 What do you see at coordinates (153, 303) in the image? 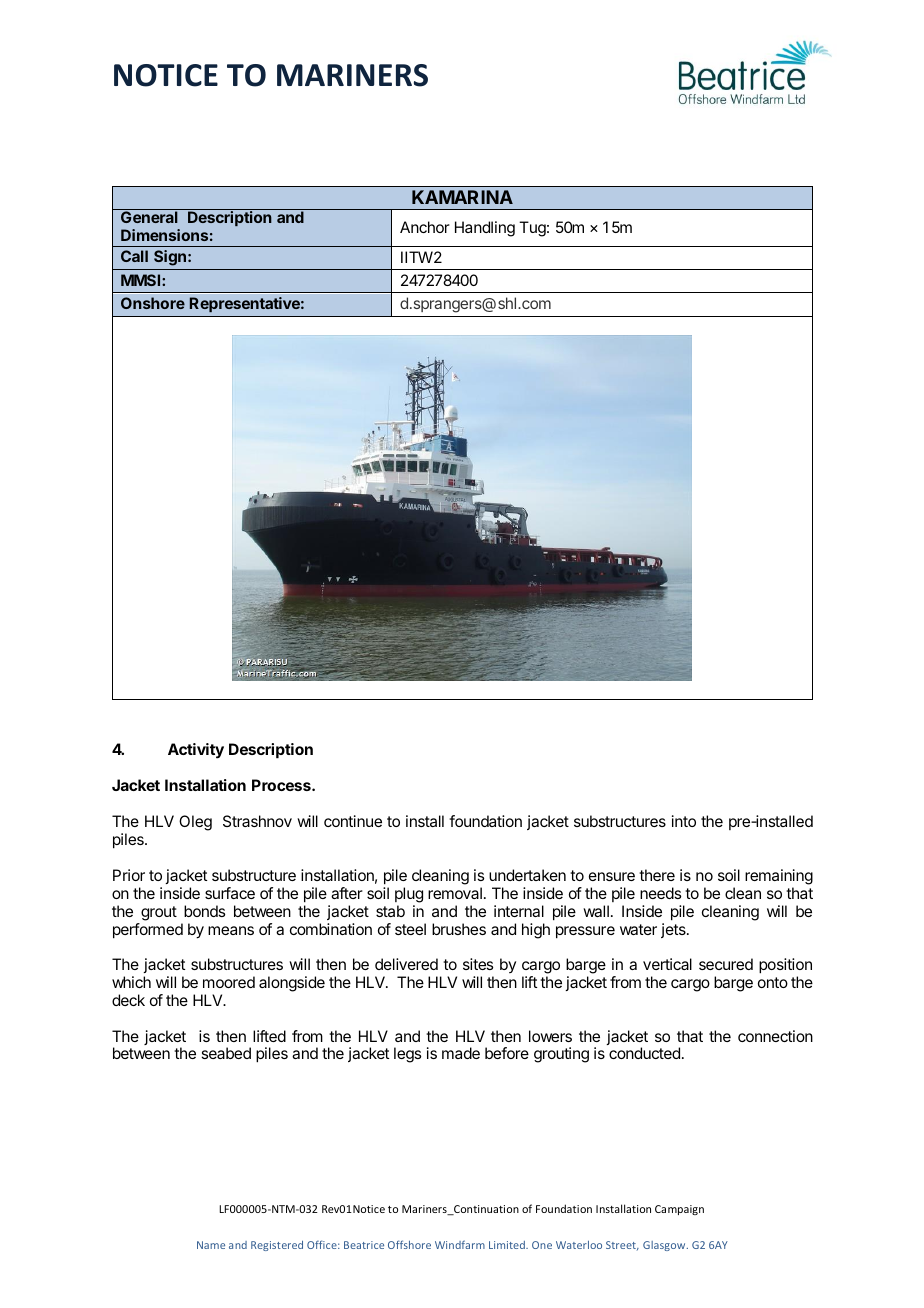
I see `Onshore` at bounding box center [153, 303].
